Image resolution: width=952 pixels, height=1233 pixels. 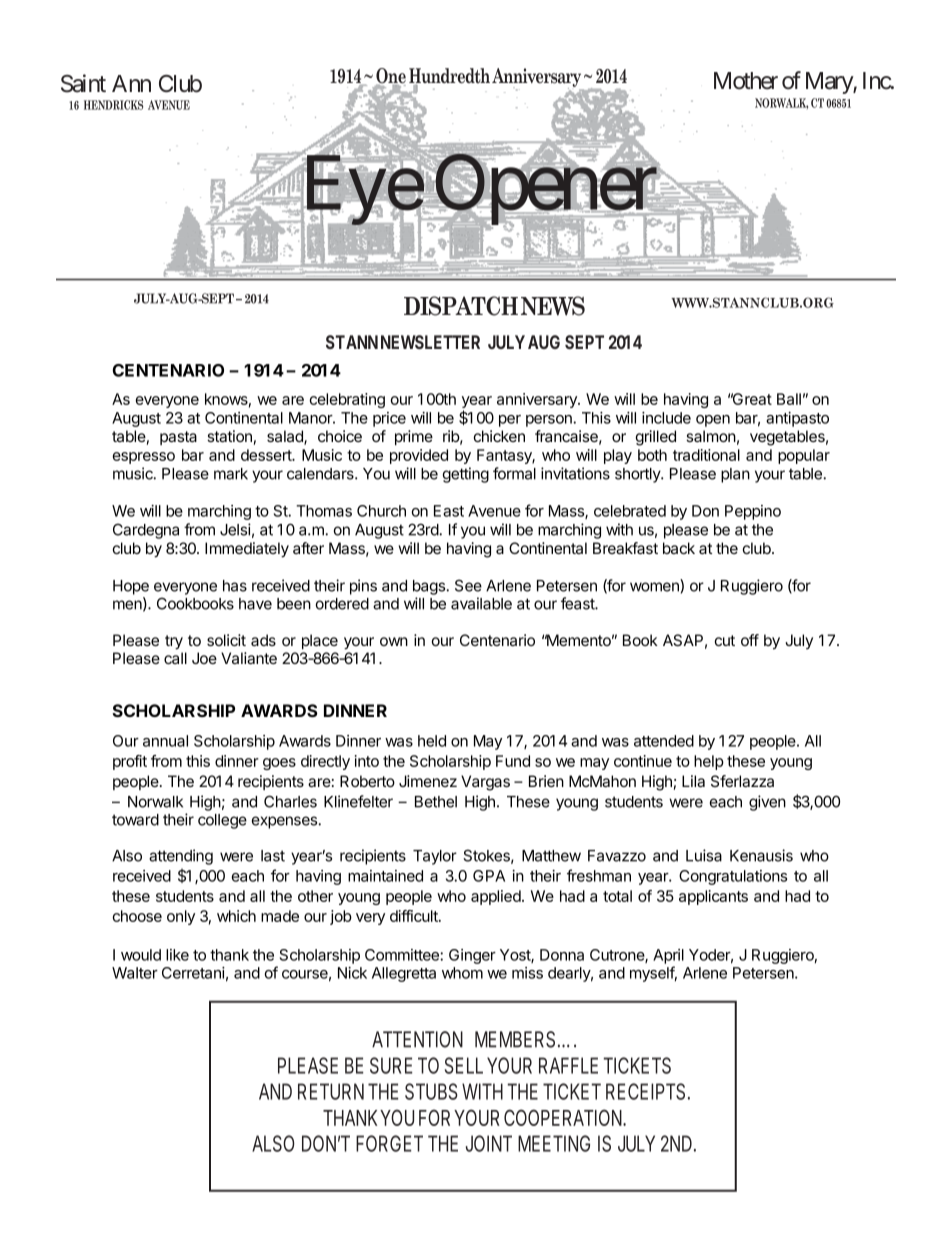 What do you see at coordinates (113, 105) in the document?
I see `HENDRICKS` at bounding box center [113, 105].
